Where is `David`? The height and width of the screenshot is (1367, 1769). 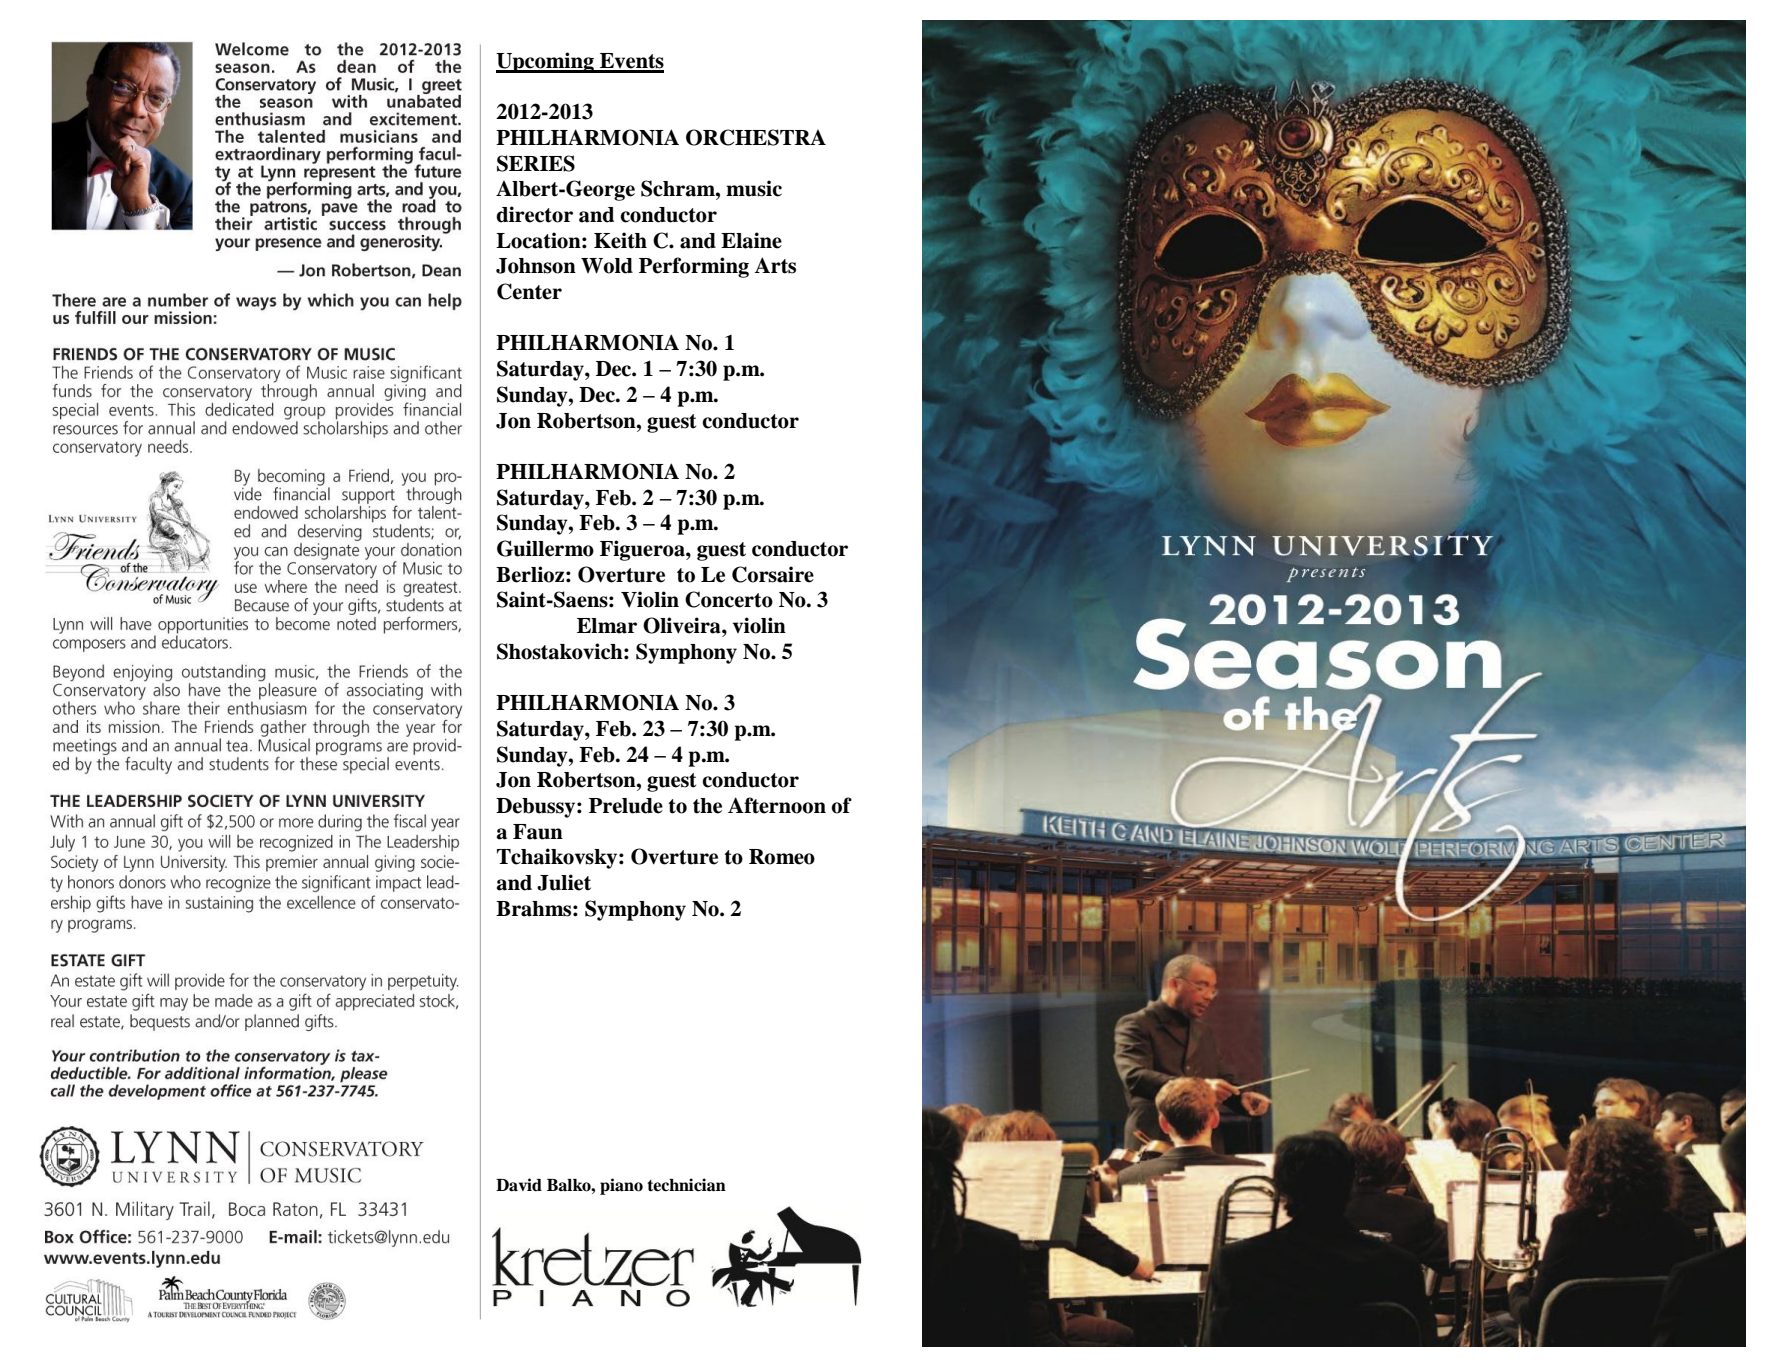
David is located at coordinates (519, 1185).
